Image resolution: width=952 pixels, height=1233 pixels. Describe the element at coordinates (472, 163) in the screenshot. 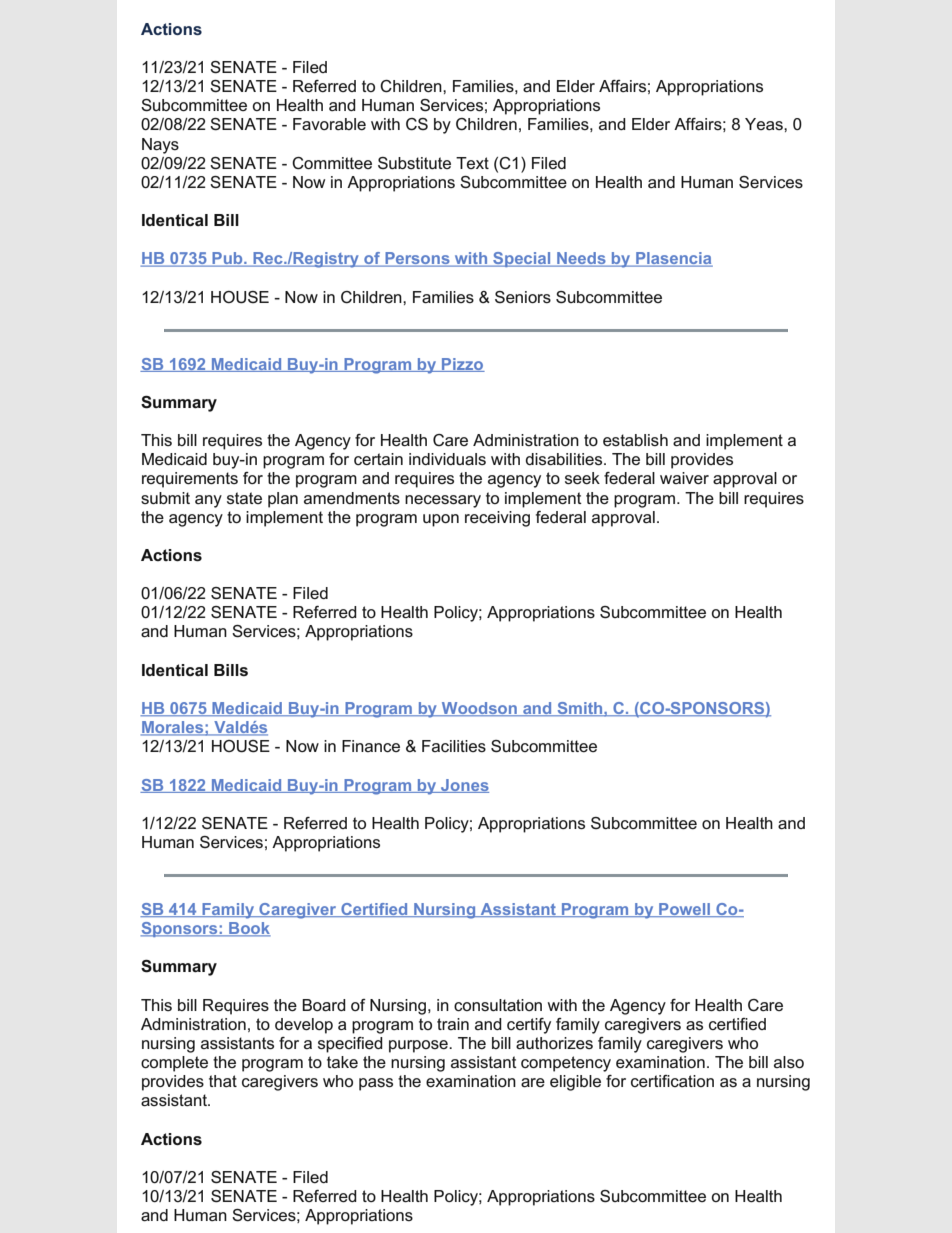

I see `Text` at that location.
